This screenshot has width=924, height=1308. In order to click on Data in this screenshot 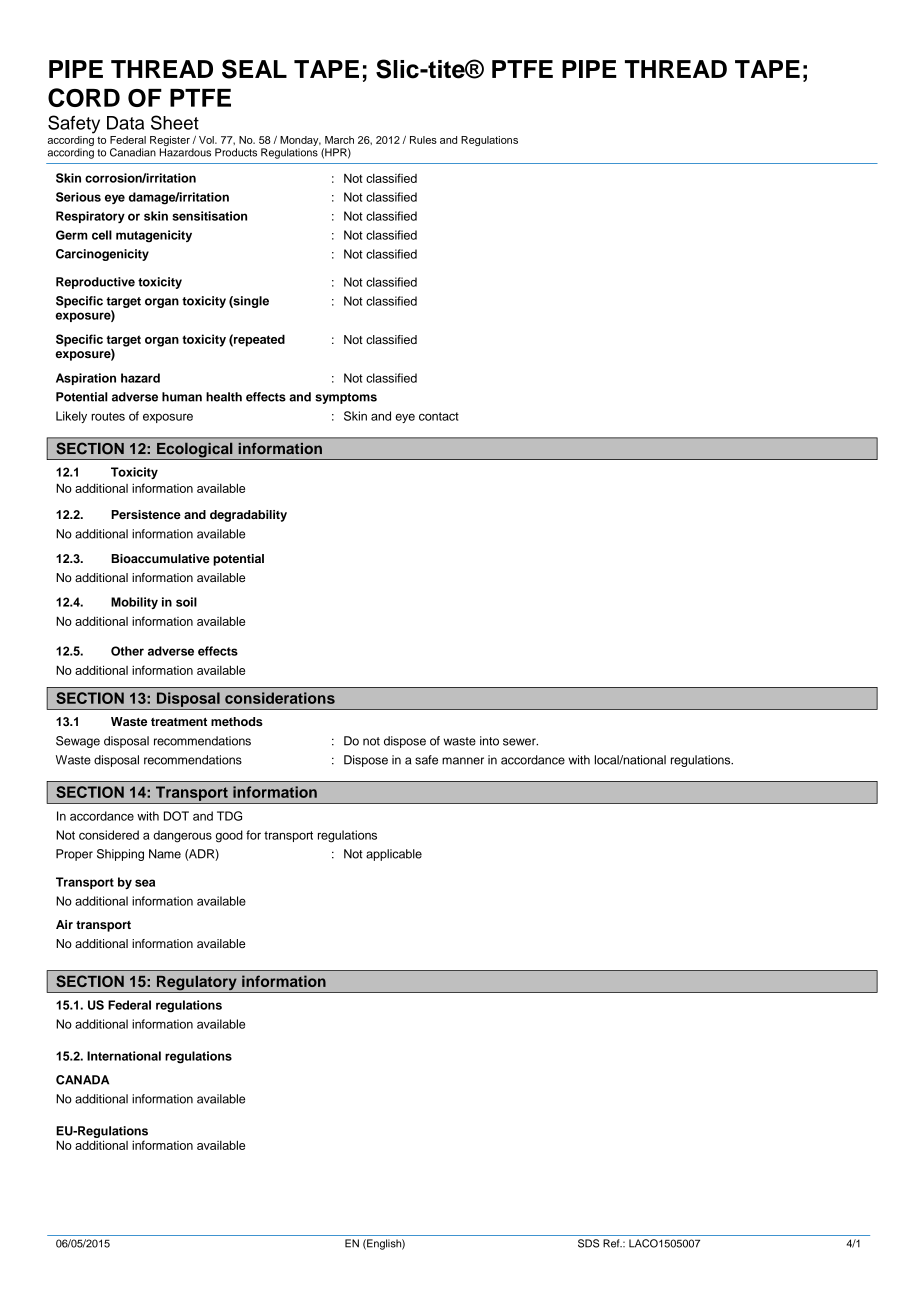, I will do `click(125, 123)`.
